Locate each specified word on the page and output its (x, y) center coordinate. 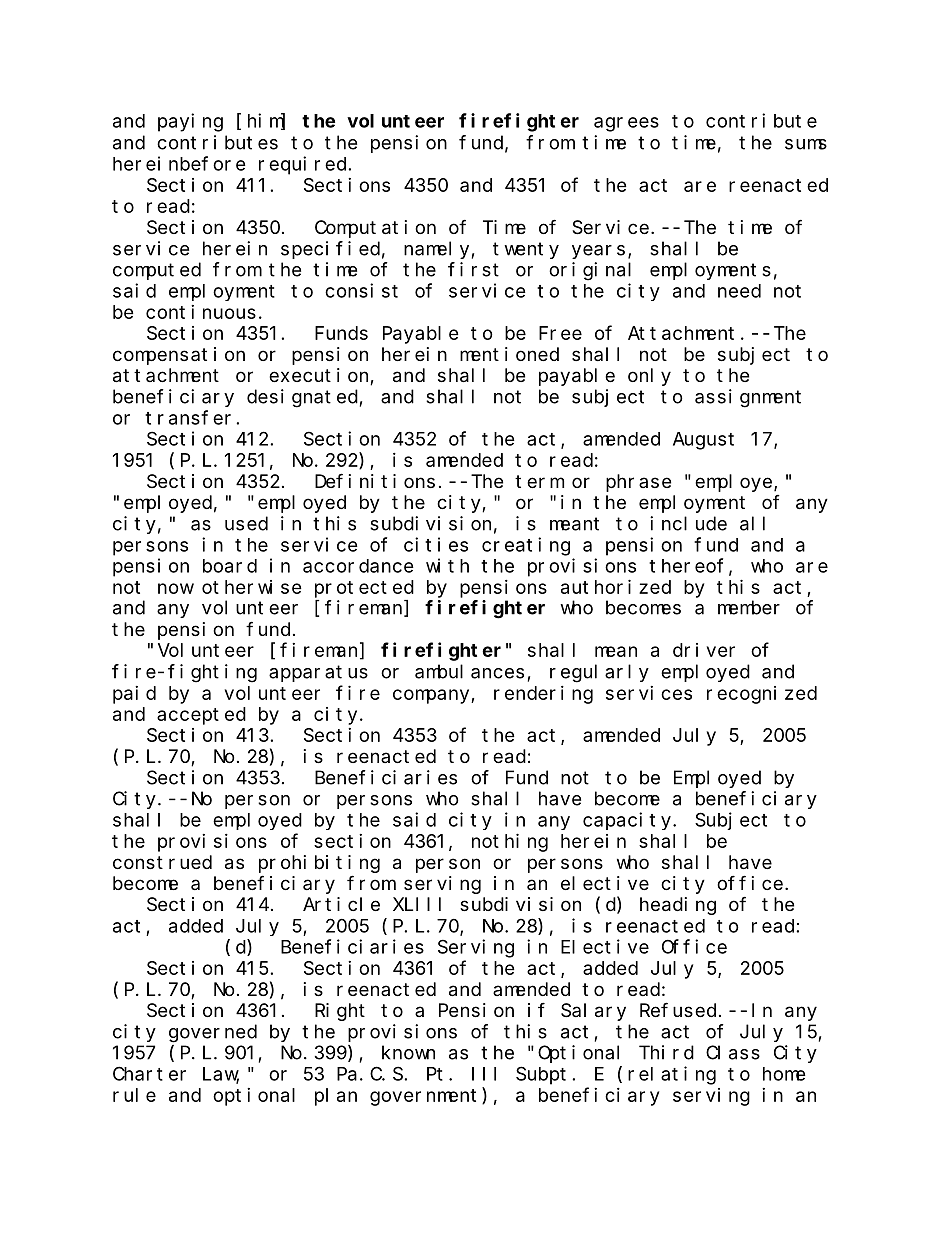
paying (190, 122)
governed (213, 1033)
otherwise (252, 587)
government (426, 1097)
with (447, 565)
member (749, 607)
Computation (375, 229)
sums (806, 144)
